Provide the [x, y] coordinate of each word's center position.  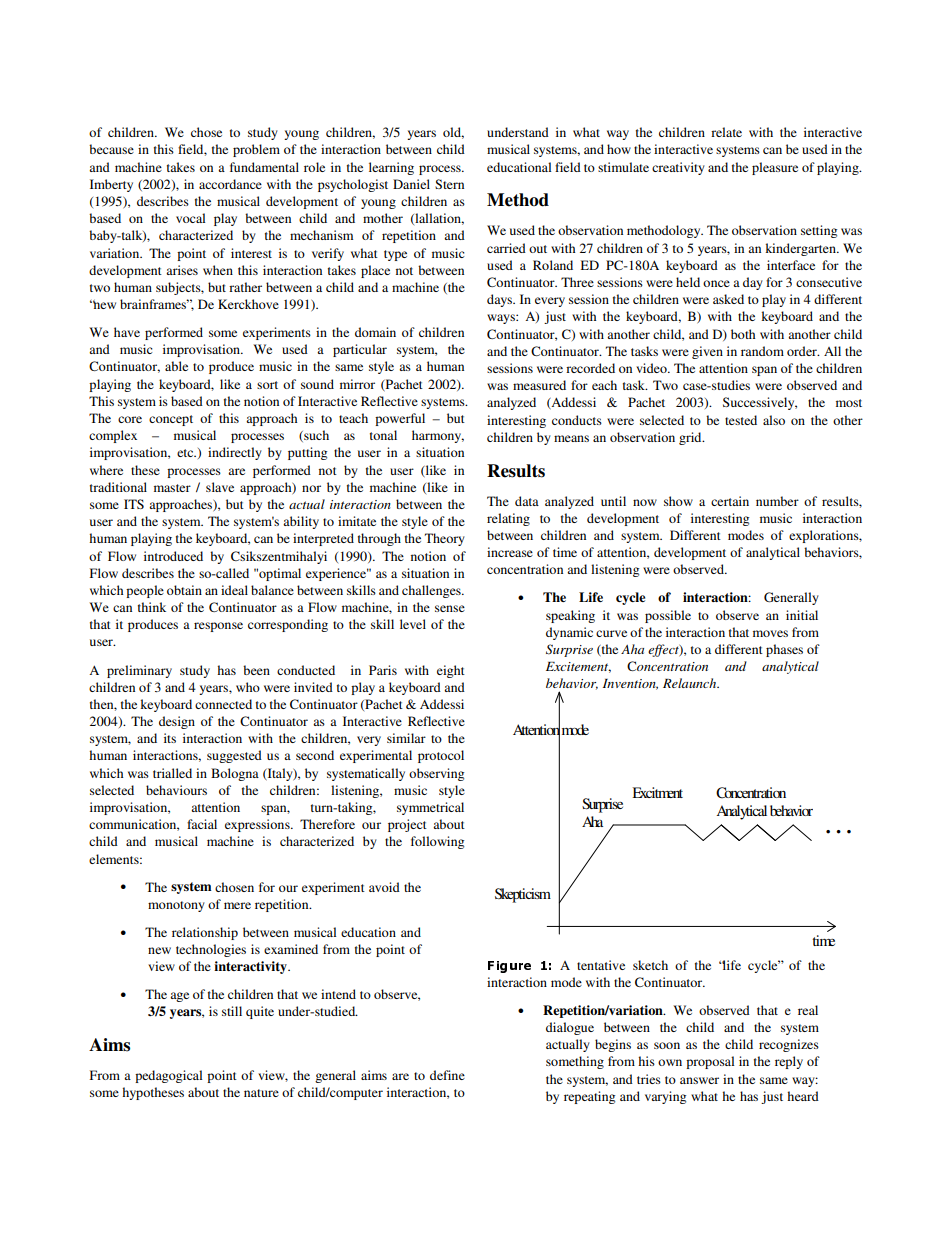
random [762, 351]
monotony [176, 906]
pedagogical [168, 1076]
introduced [173, 556]
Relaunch [691, 683]
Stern [449, 184]
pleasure [775, 168]
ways [502, 319]
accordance [230, 184]
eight [451, 671]
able [176, 366]
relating [508, 519]
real [808, 1010]
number [777, 501]
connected [223, 704]
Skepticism [523, 895]
